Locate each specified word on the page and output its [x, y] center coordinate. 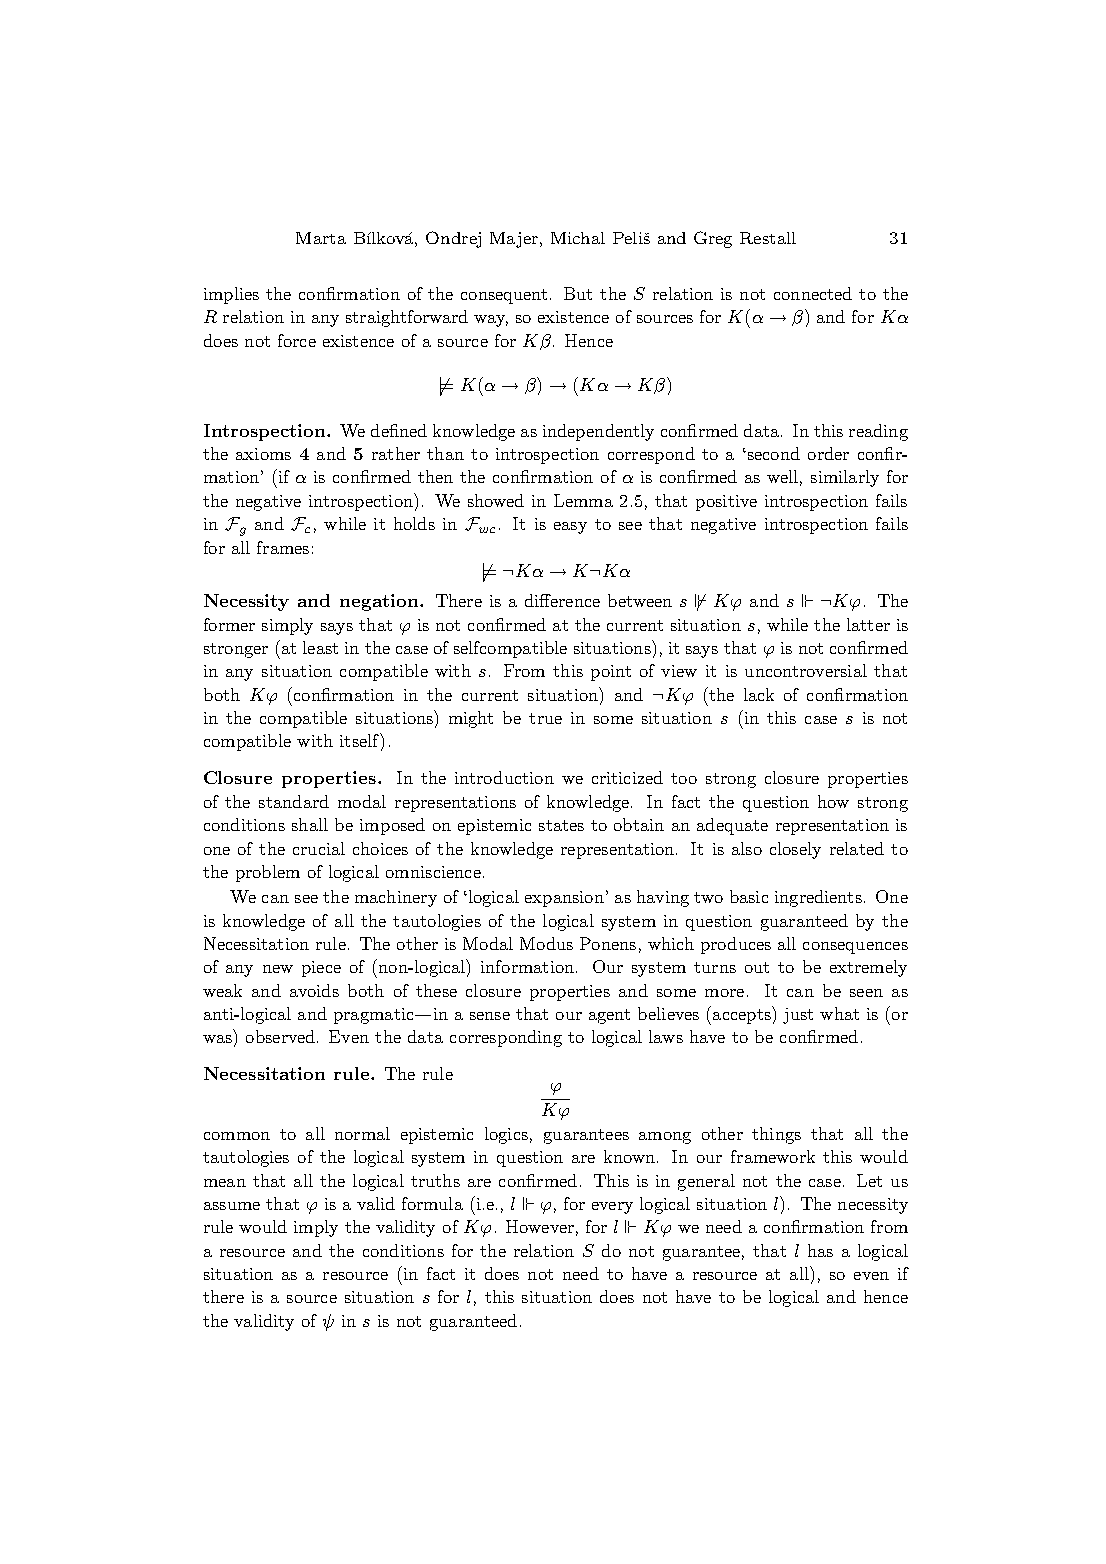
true [545, 718]
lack [759, 694]
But [578, 293]
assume [232, 1206]
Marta [321, 238]
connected [813, 293]
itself [360, 740]
